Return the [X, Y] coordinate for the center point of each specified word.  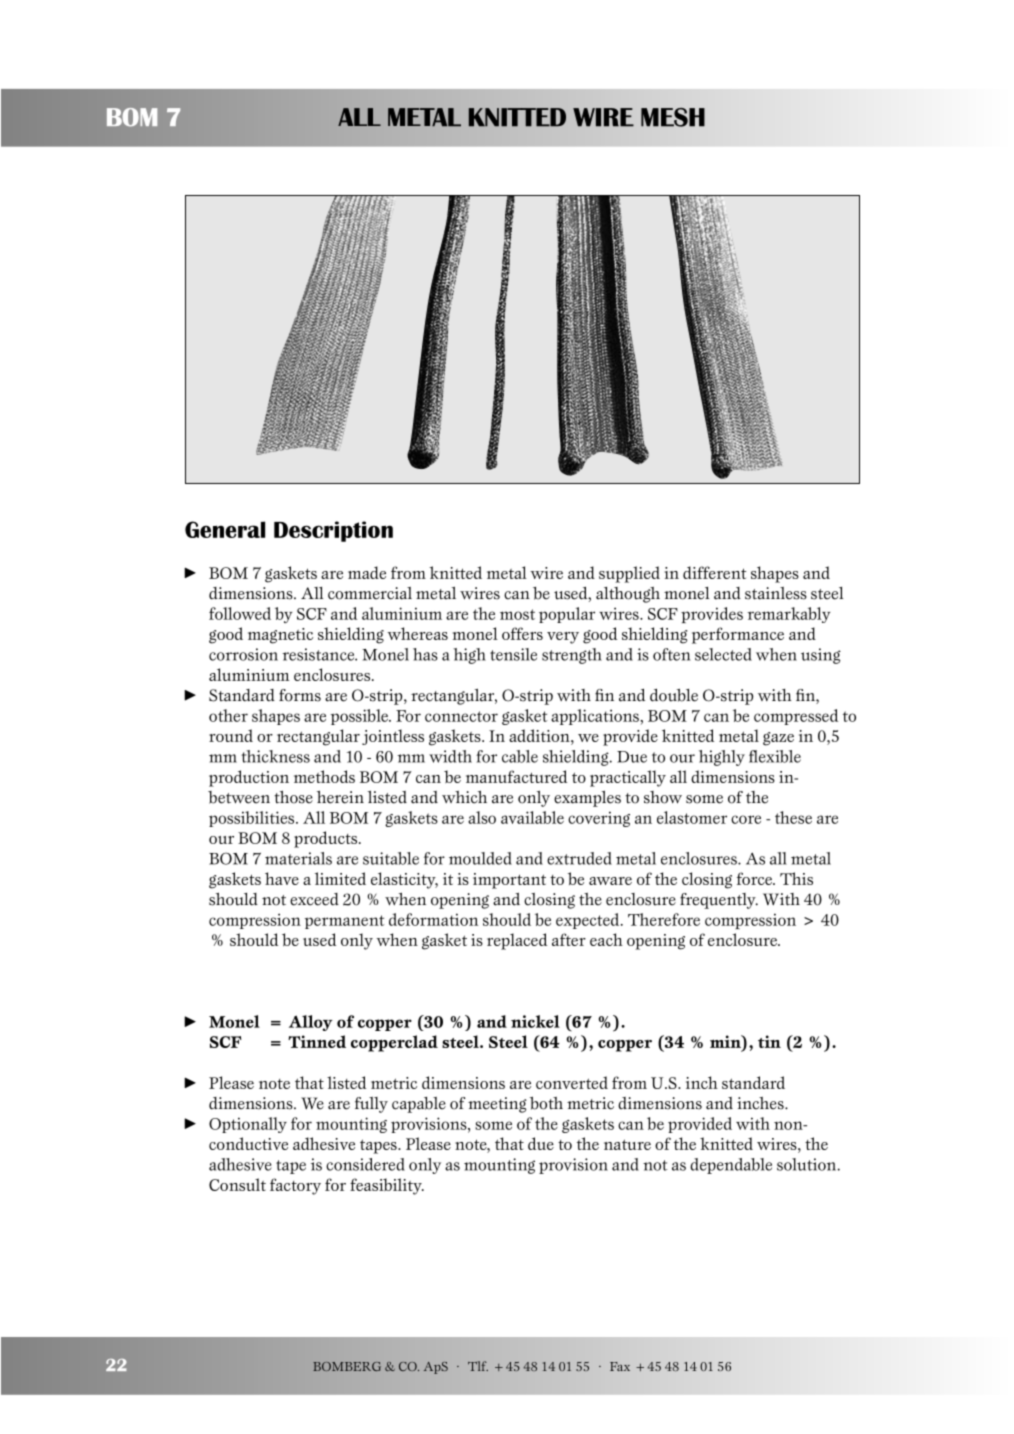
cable [520, 756]
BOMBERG [347, 1366]
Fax [620, 1366]
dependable [731, 1166]
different [714, 572]
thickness [275, 756]
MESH [673, 117]
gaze [778, 739]
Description [333, 531]
